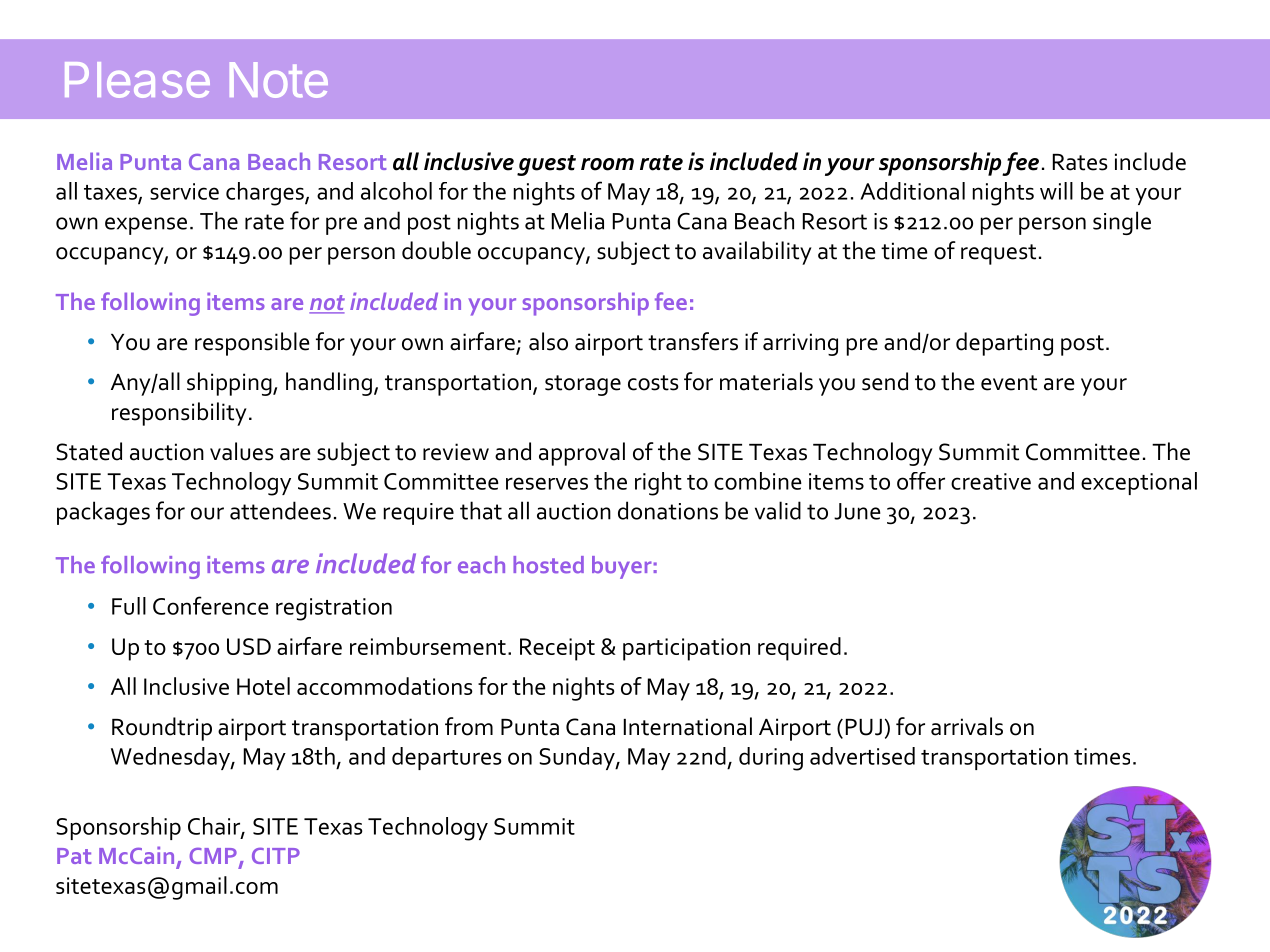 Image resolution: width=1270 pixels, height=952 pixels. Describe the element at coordinates (771, 759) in the screenshot. I see `during` at that location.
